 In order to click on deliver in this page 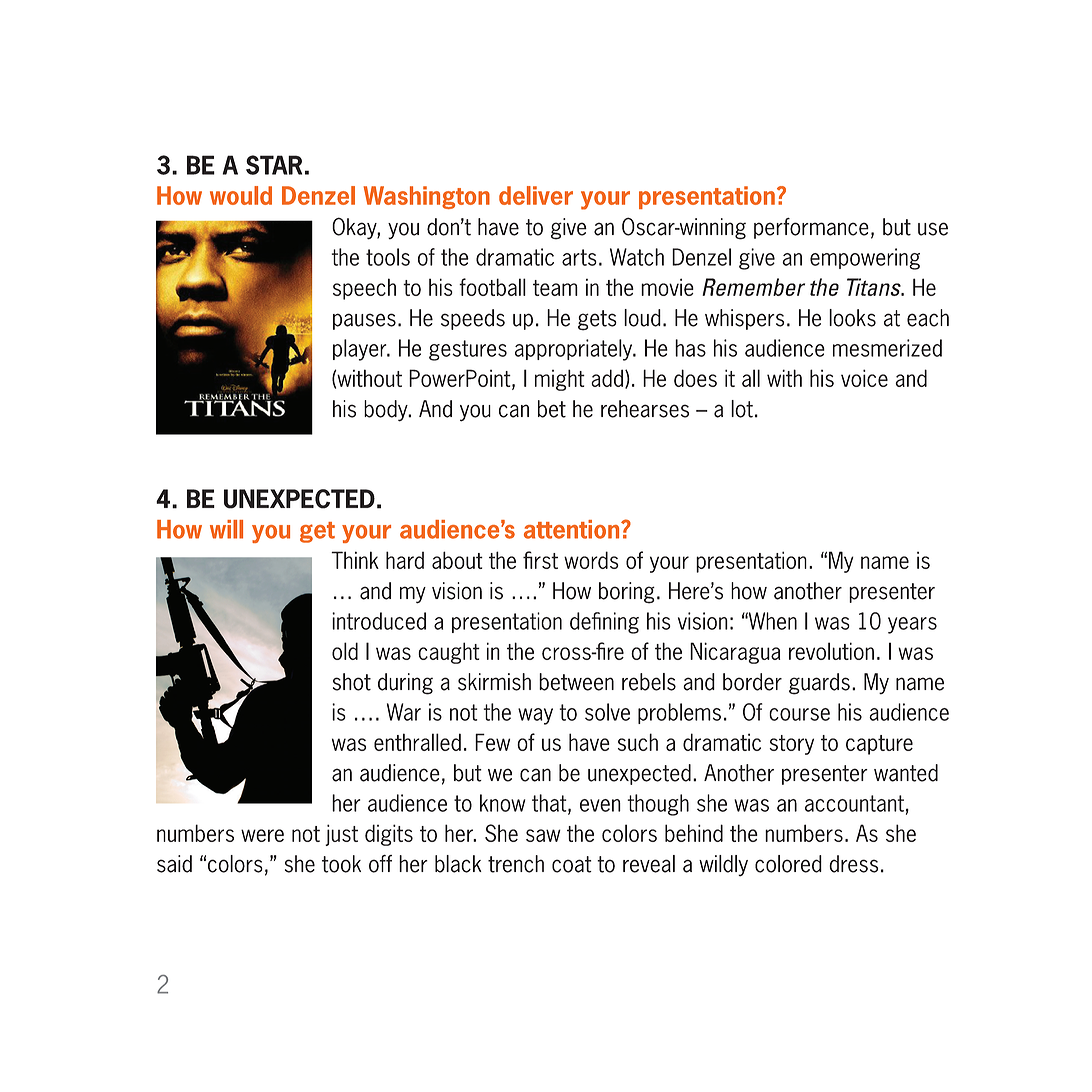, I will do `click(536, 195)`.
